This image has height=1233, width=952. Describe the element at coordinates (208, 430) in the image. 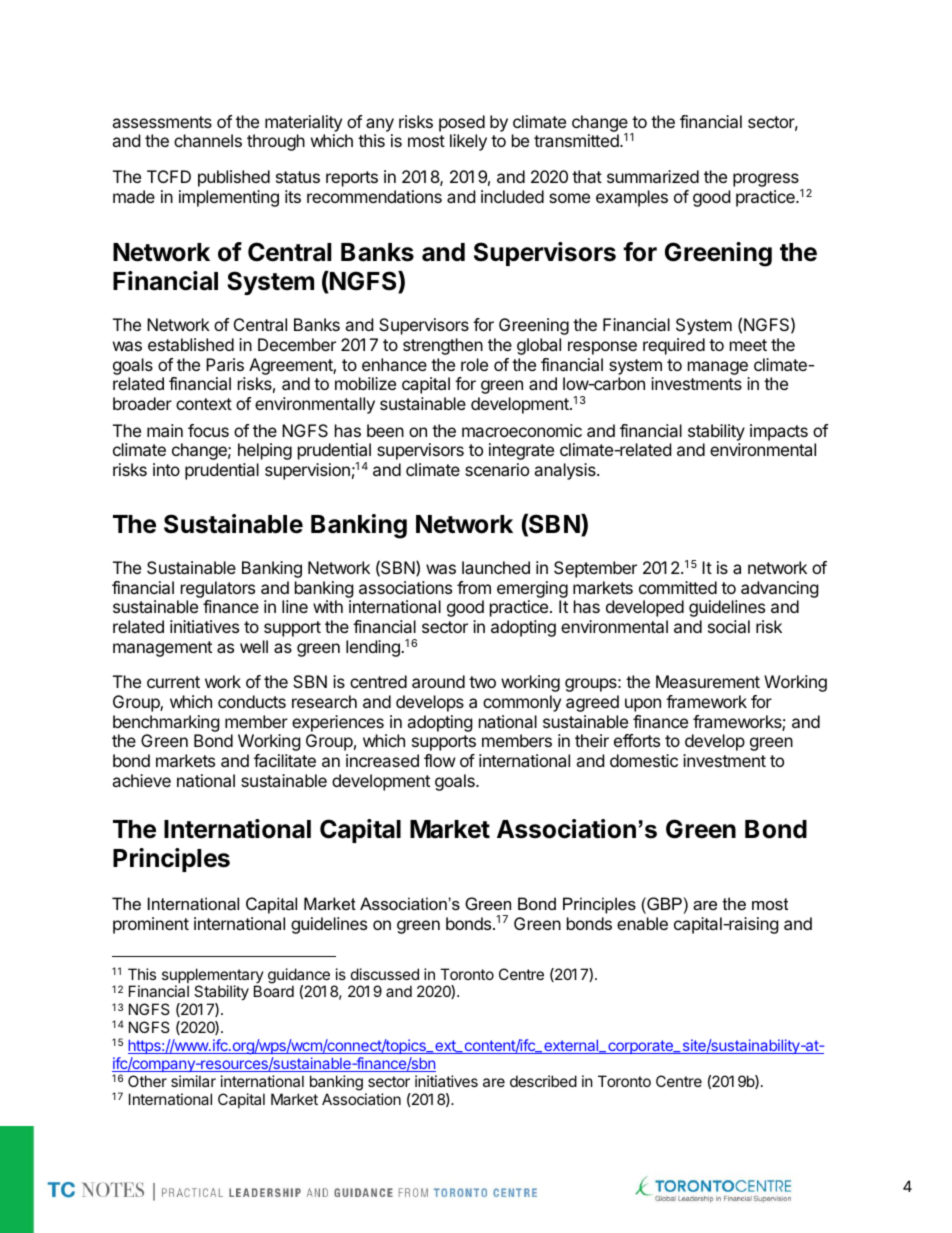

I see `focus` at that location.
